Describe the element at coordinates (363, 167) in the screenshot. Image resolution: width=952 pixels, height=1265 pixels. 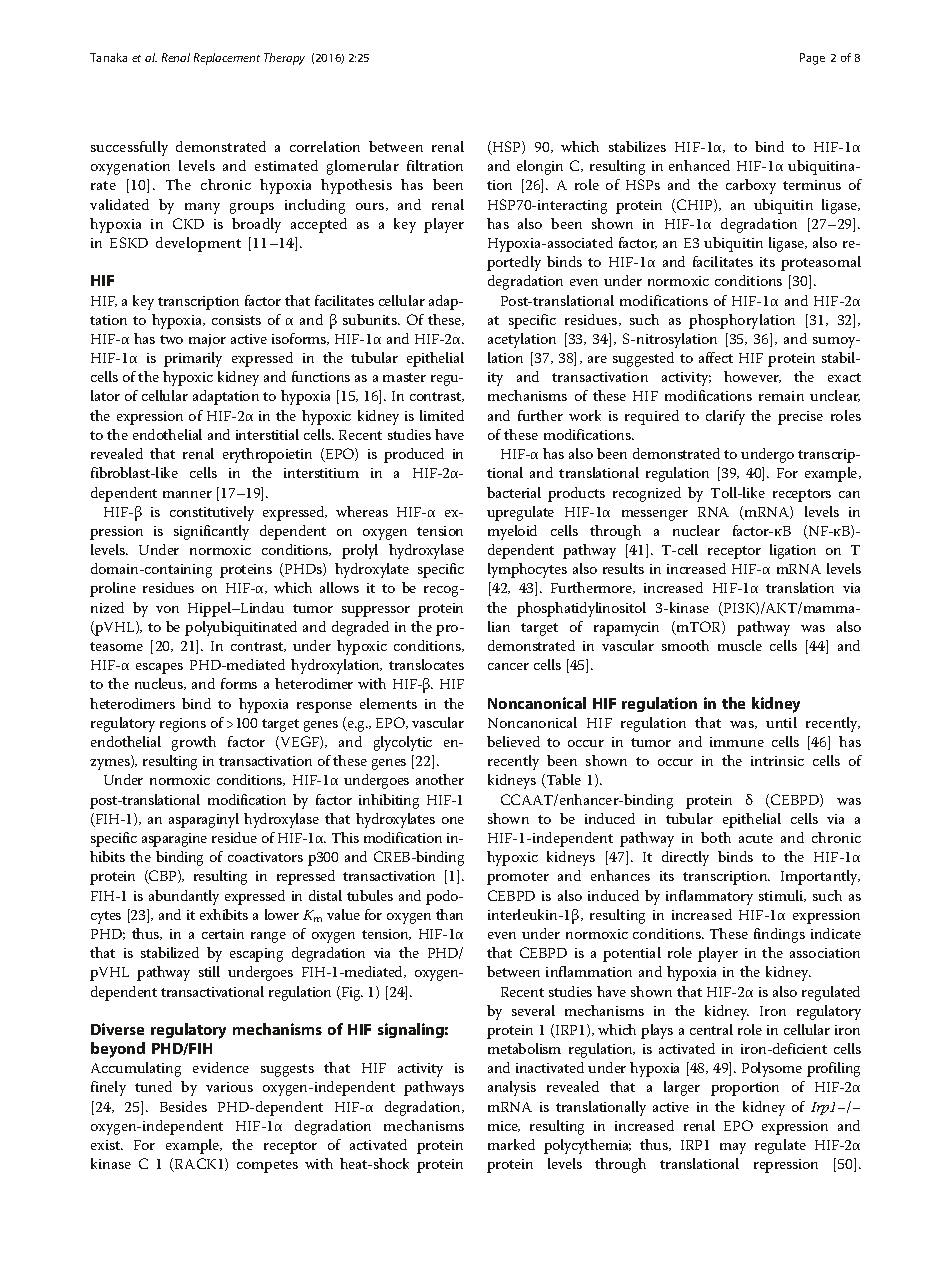
I see `glomerular` at that location.
